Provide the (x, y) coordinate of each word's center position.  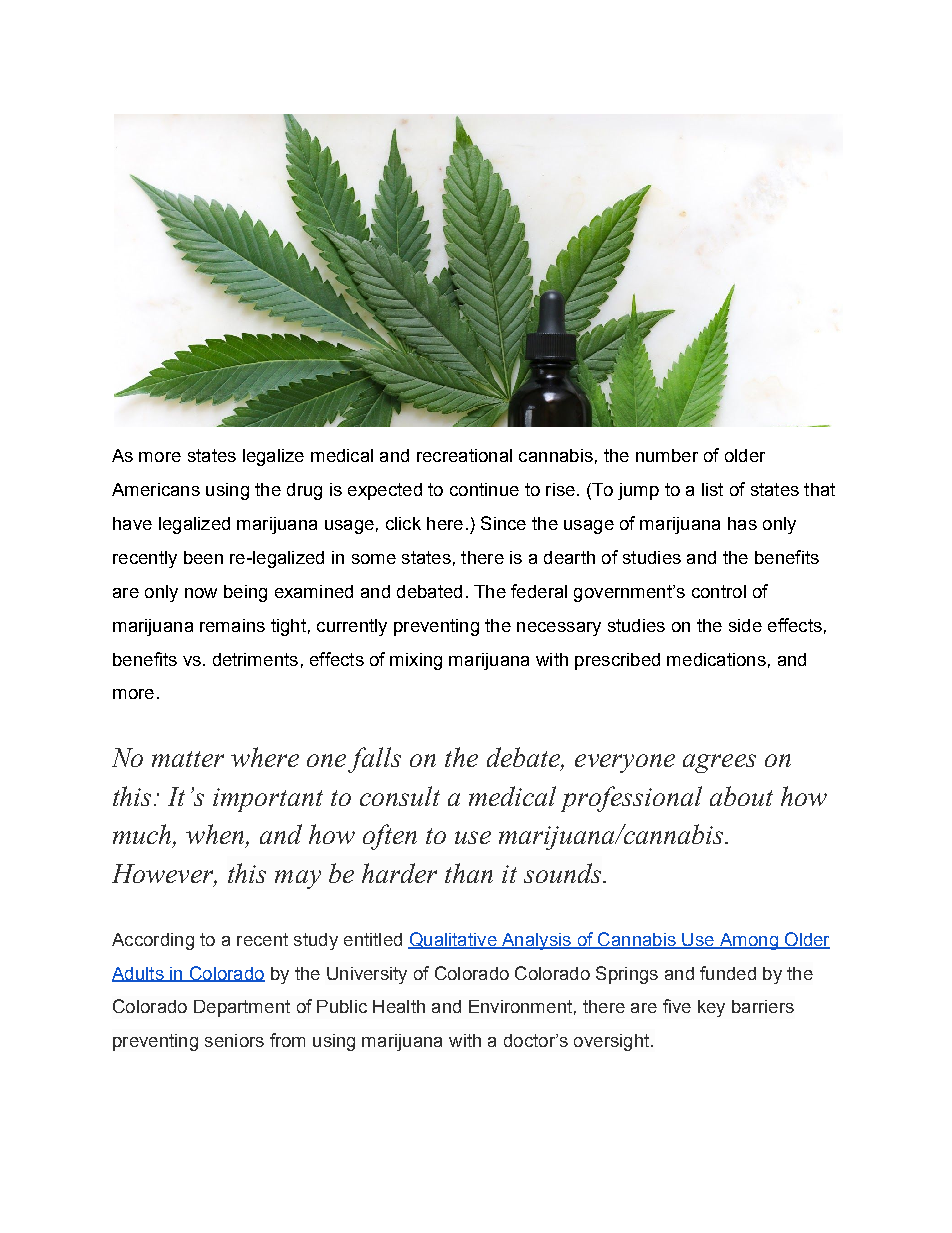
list (712, 489)
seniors (234, 1040)
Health (399, 1006)
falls (374, 760)
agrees (719, 763)
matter (188, 759)
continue (484, 489)
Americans (156, 489)
